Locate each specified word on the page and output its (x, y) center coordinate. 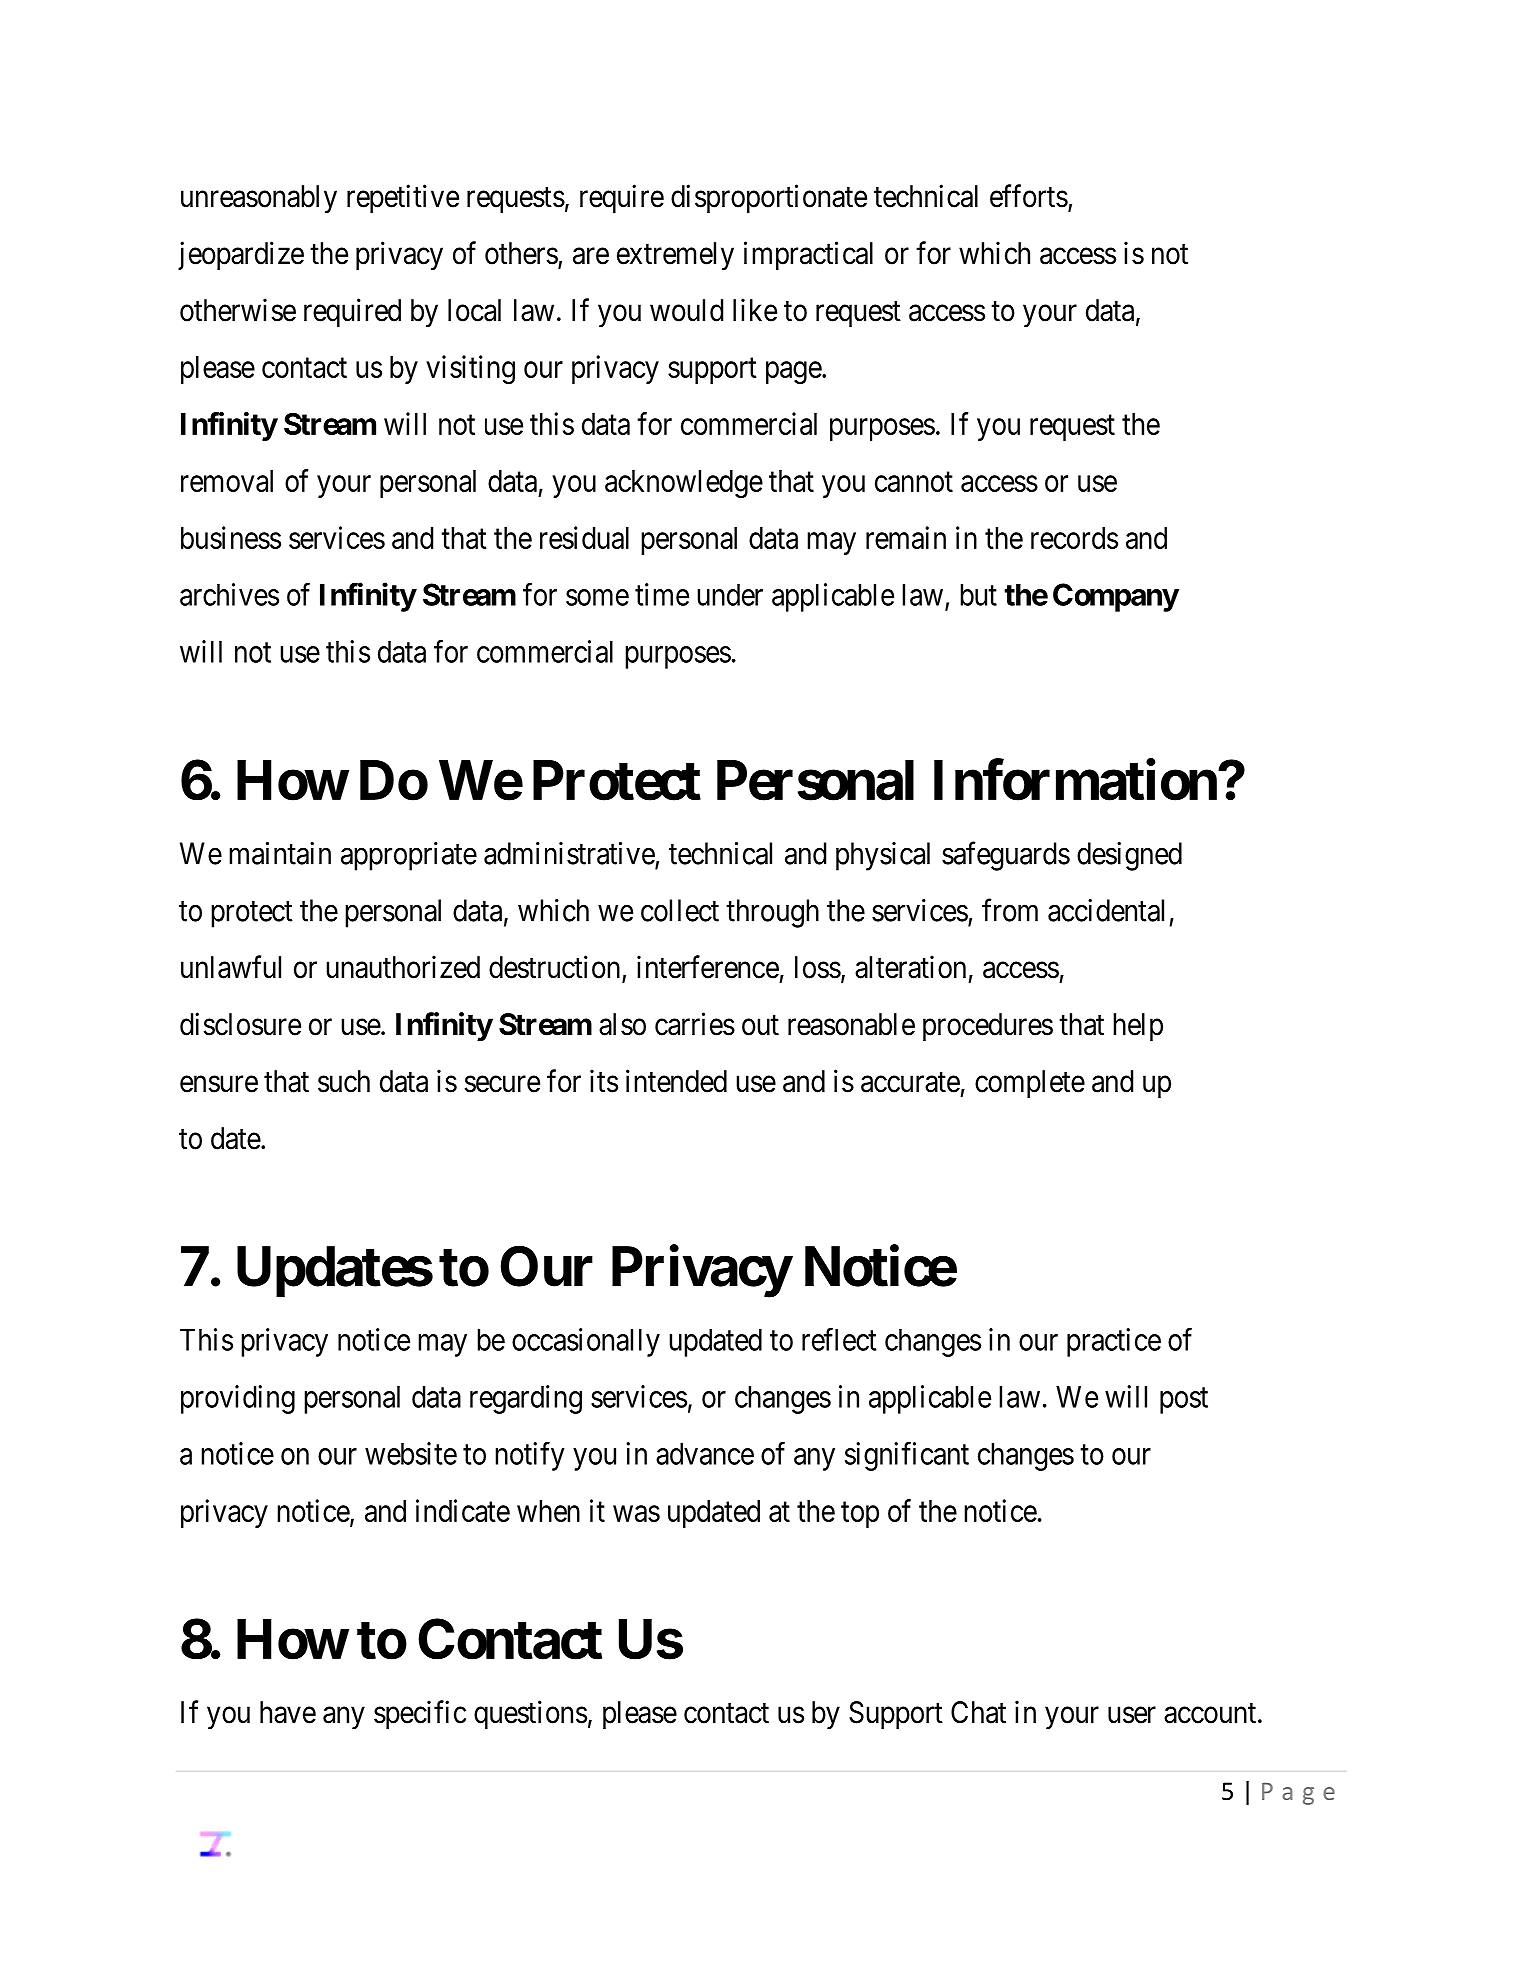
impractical (808, 255)
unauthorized (403, 967)
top (860, 1515)
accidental (1106, 910)
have (288, 1712)
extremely (675, 256)
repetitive (403, 198)
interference (708, 967)
